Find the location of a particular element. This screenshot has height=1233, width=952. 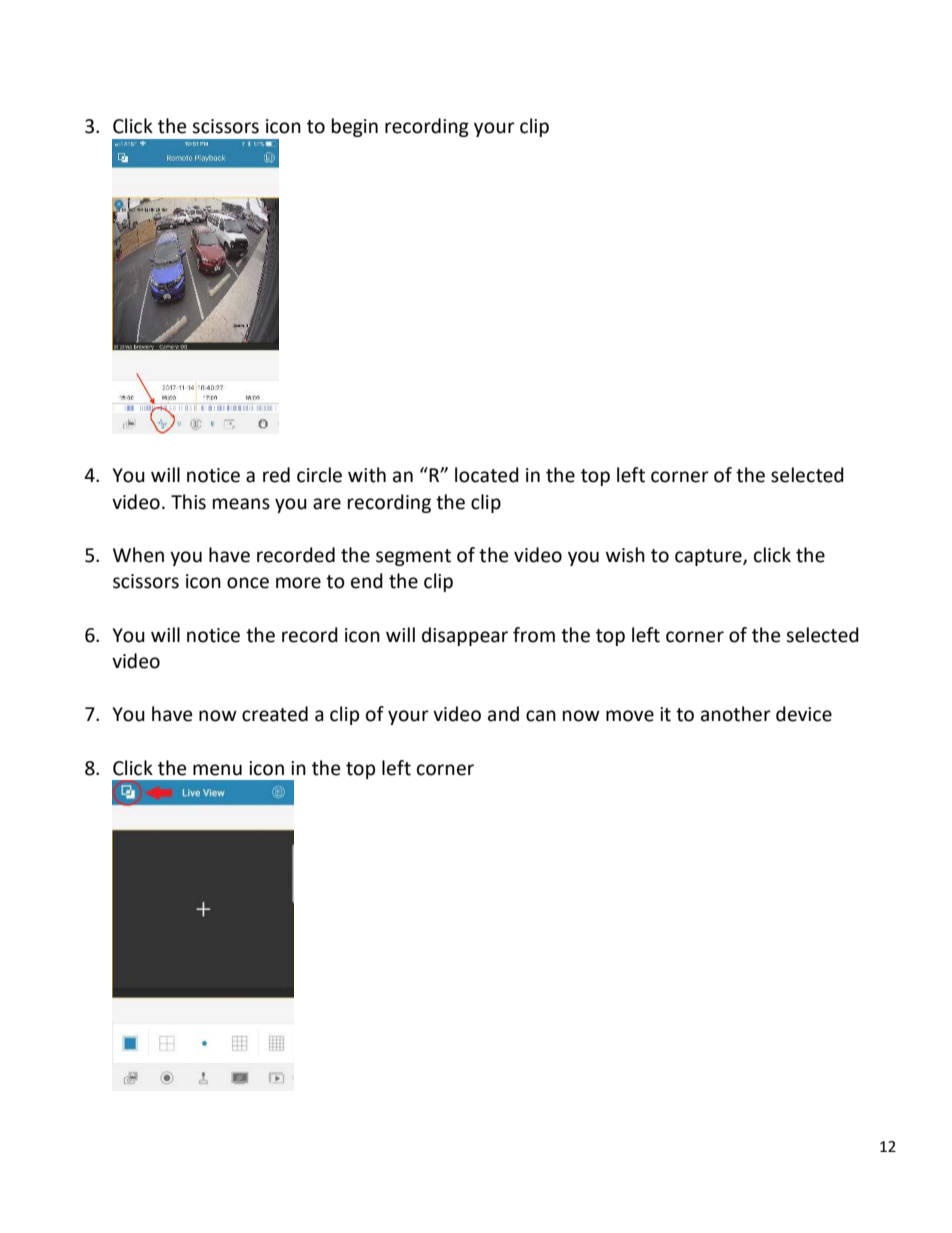

menu is located at coordinates (217, 770).
